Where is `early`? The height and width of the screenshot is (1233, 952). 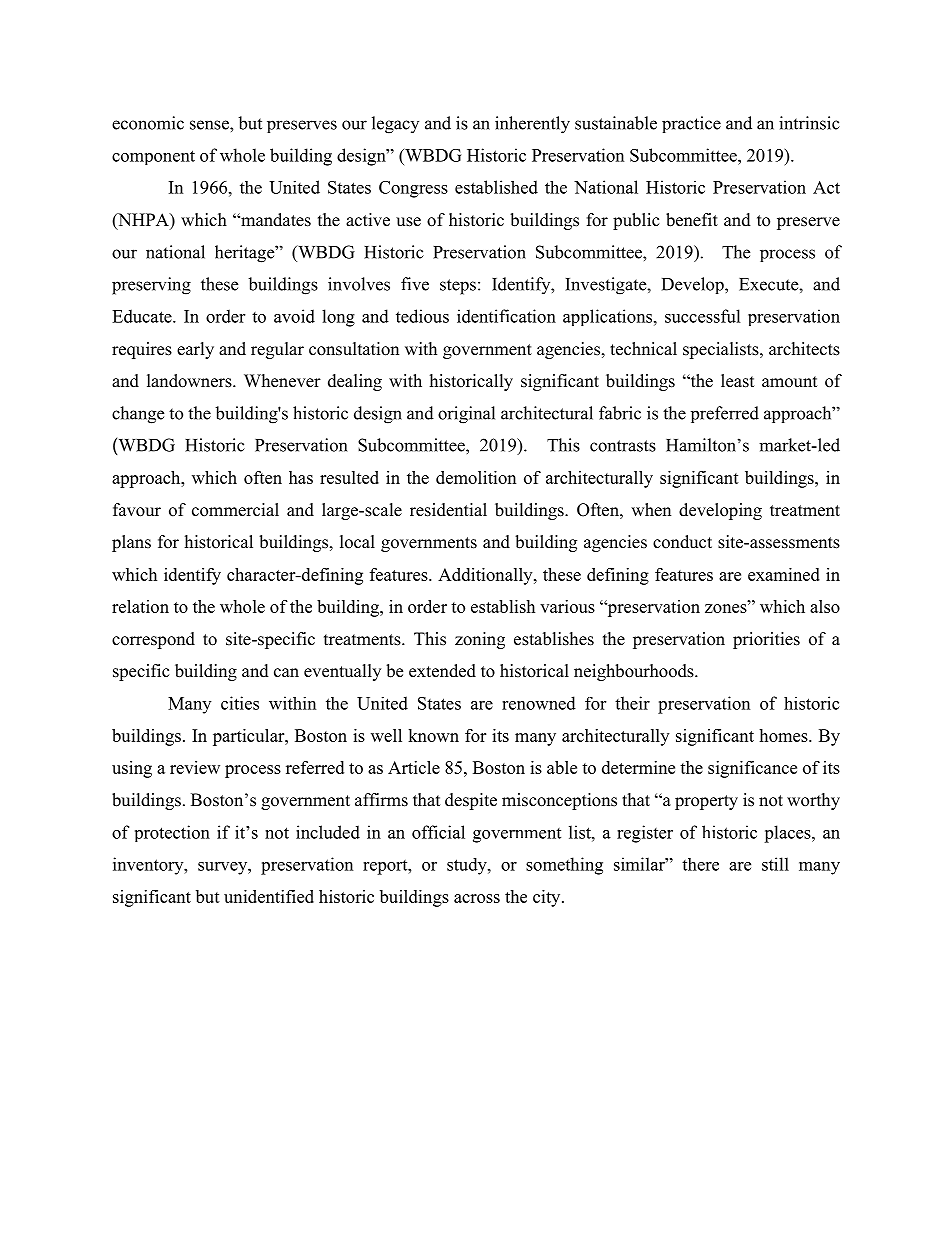
early is located at coordinates (195, 350).
